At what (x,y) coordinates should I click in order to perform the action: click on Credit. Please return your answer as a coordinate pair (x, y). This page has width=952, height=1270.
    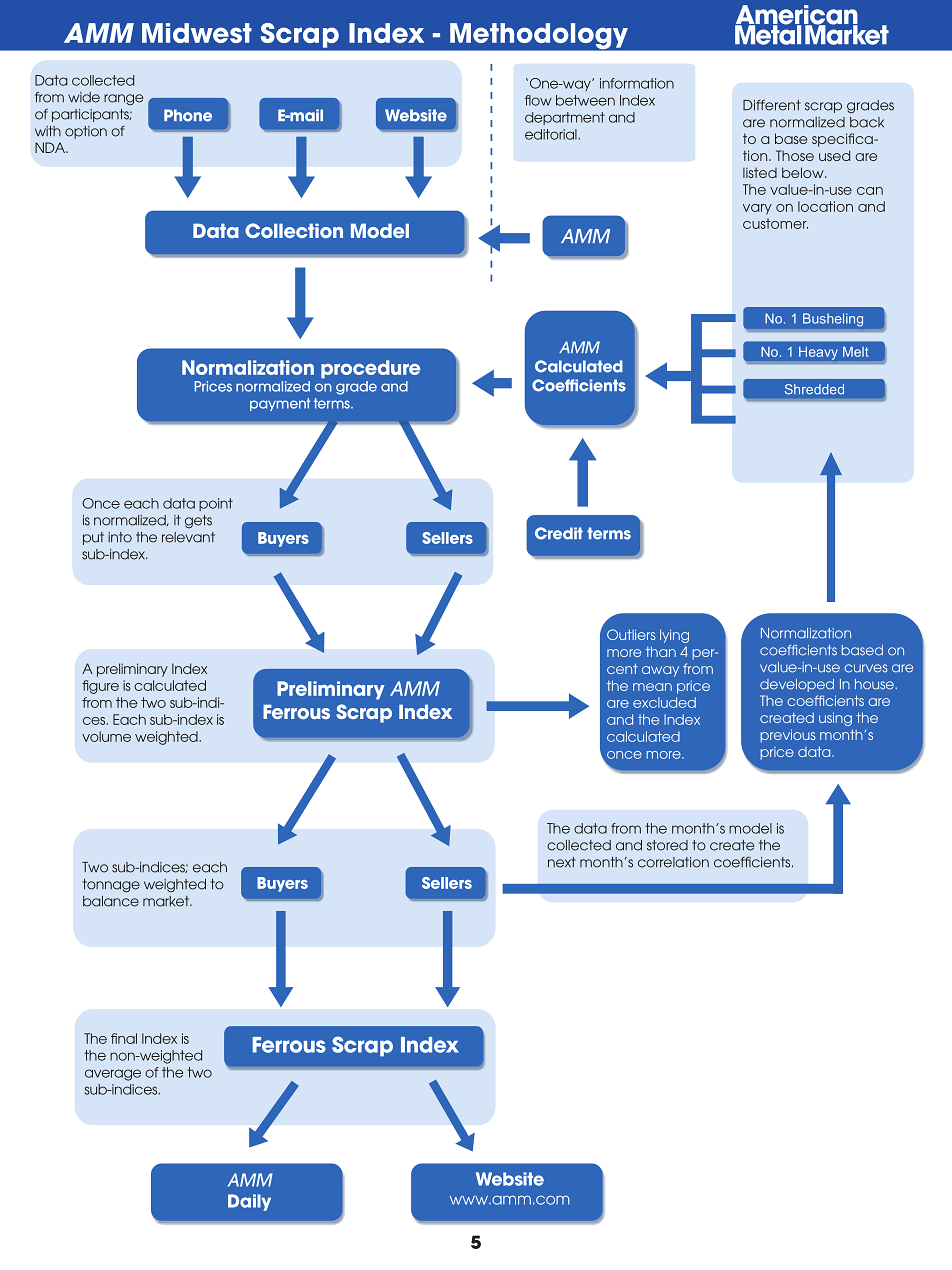
    Looking at the image, I should click on (559, 533).
